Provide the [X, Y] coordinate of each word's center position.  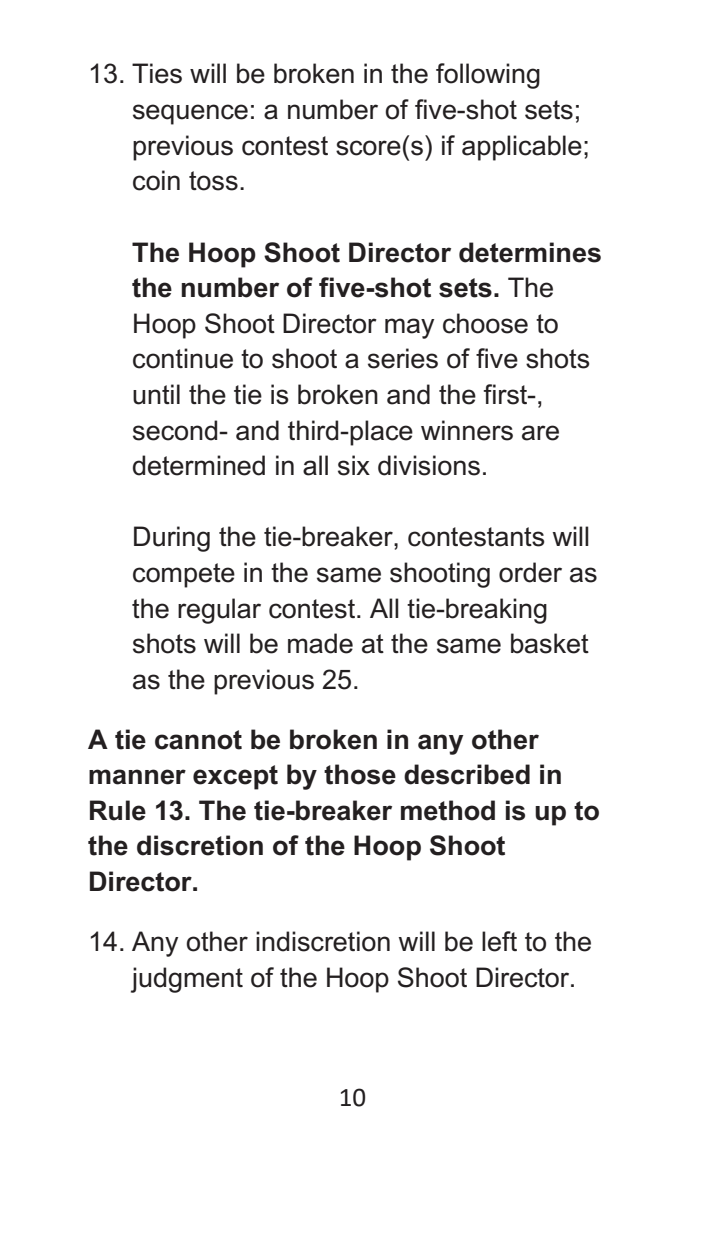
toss [213, 181]
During [172, 539]
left [499, 941]
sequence [190, 114]
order [530, 572]
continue [183, 358]
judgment [187, 980]
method [448, 810]
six [354, 465]
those [360, 774]
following [488, 76]
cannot [198, 740]
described [467, 774]
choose [485, 323]
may [409, 328]
